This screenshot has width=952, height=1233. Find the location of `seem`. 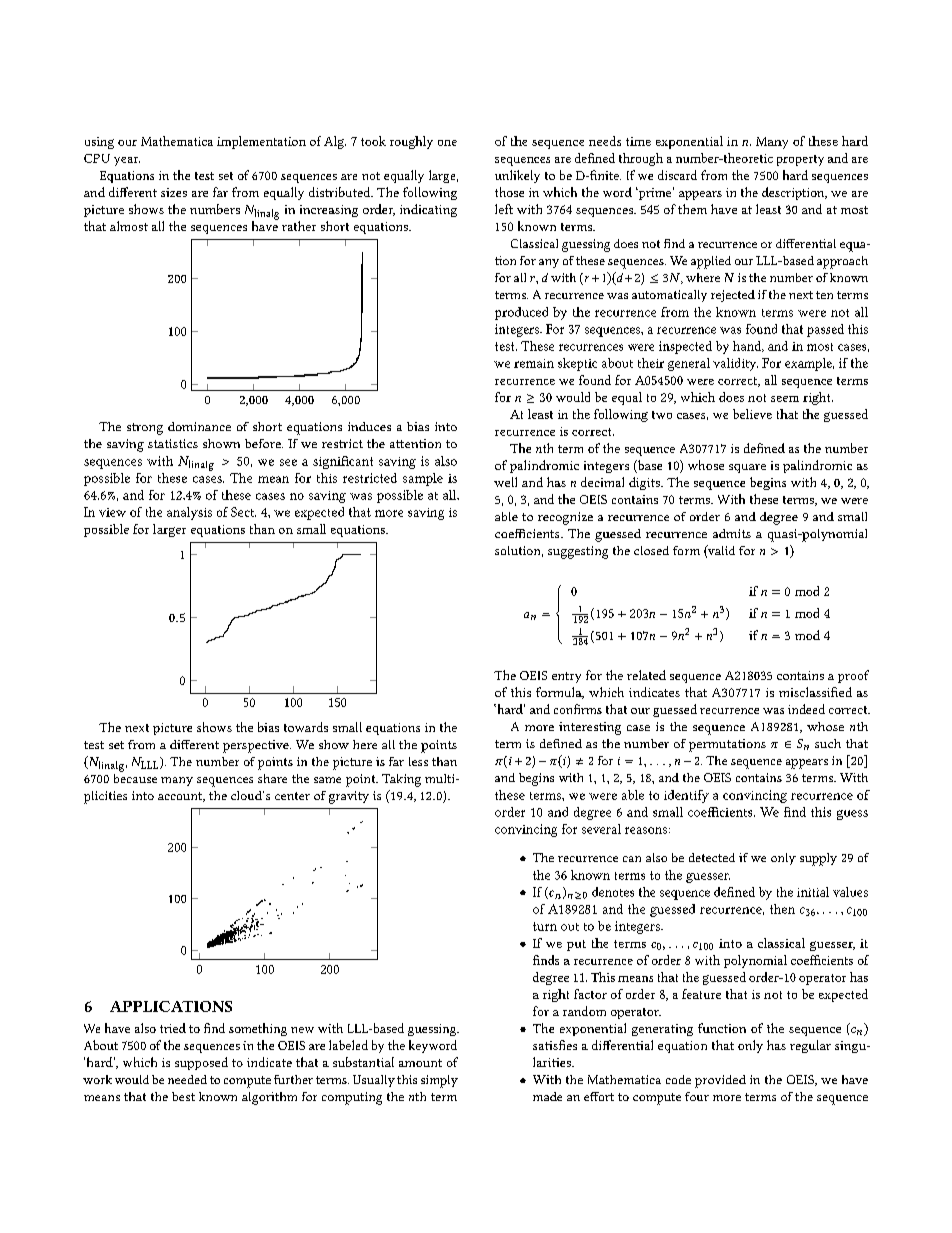

seem is located at coordinates (785, 399).
